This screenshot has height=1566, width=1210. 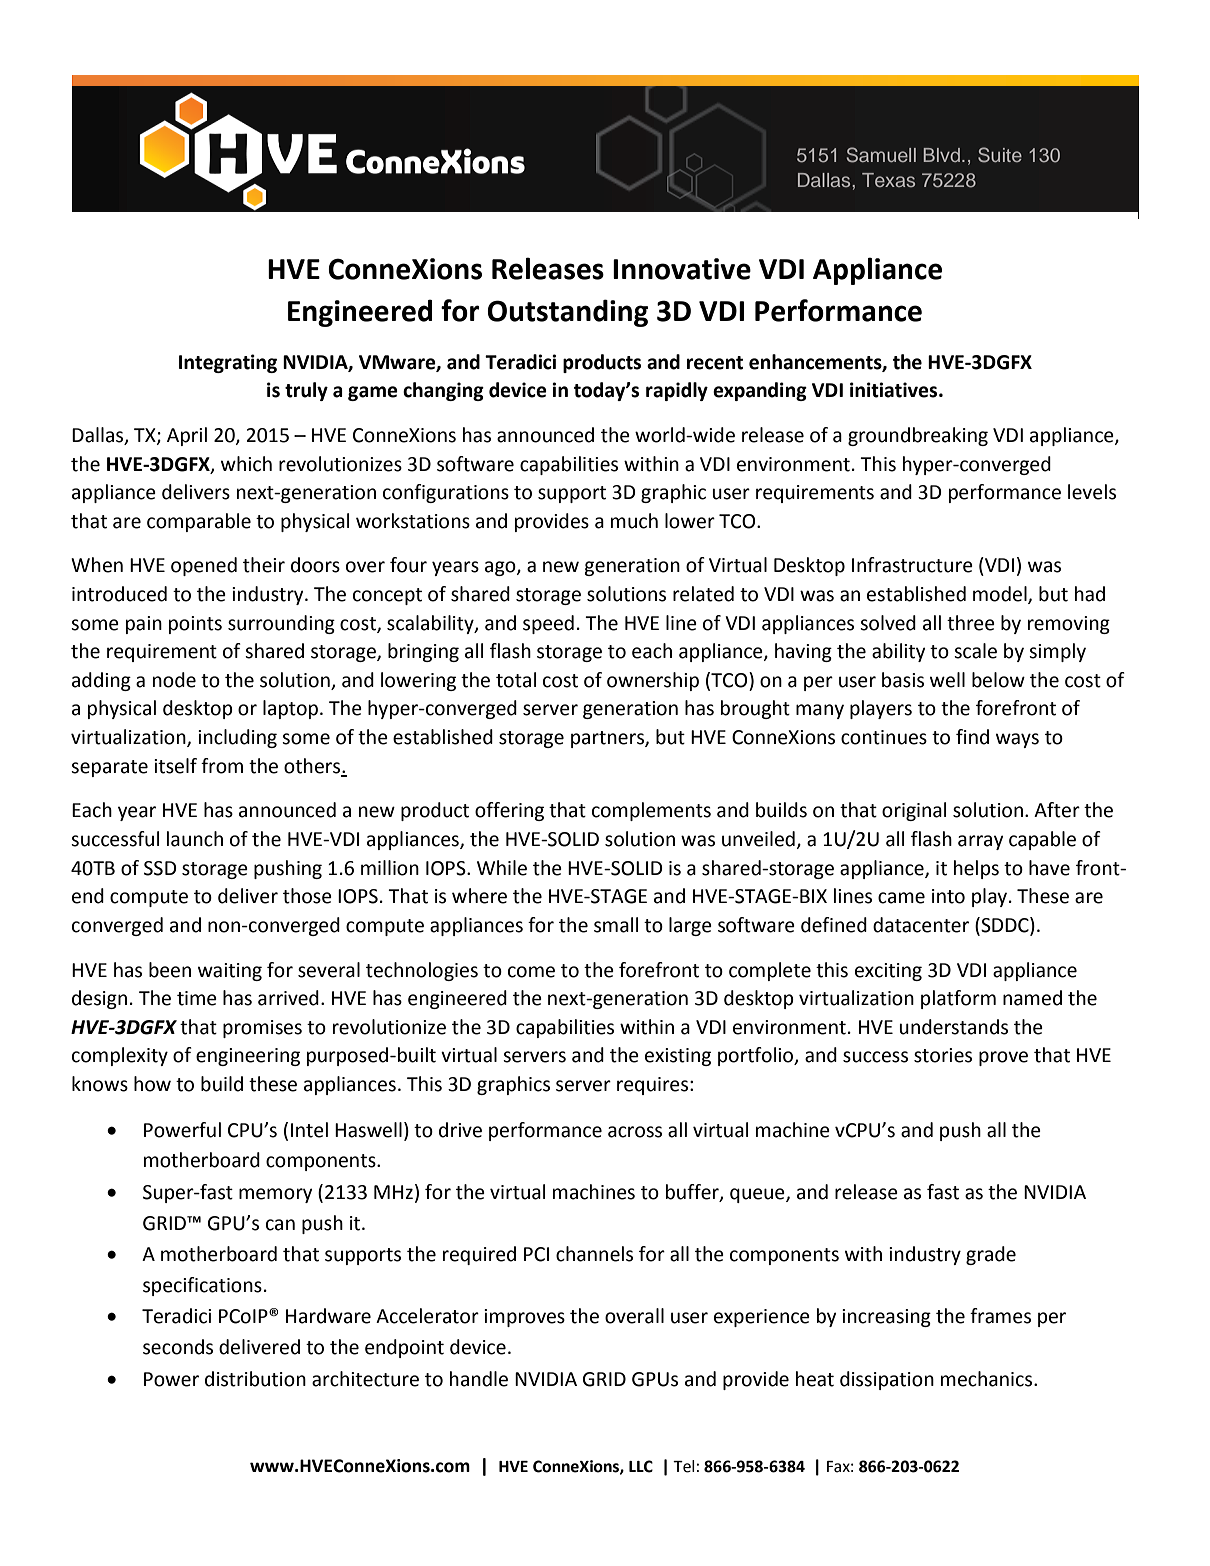 What do you see at coordinates (980, 842) in the screenshot?
I see `array` at bounding box center [980, 842].
